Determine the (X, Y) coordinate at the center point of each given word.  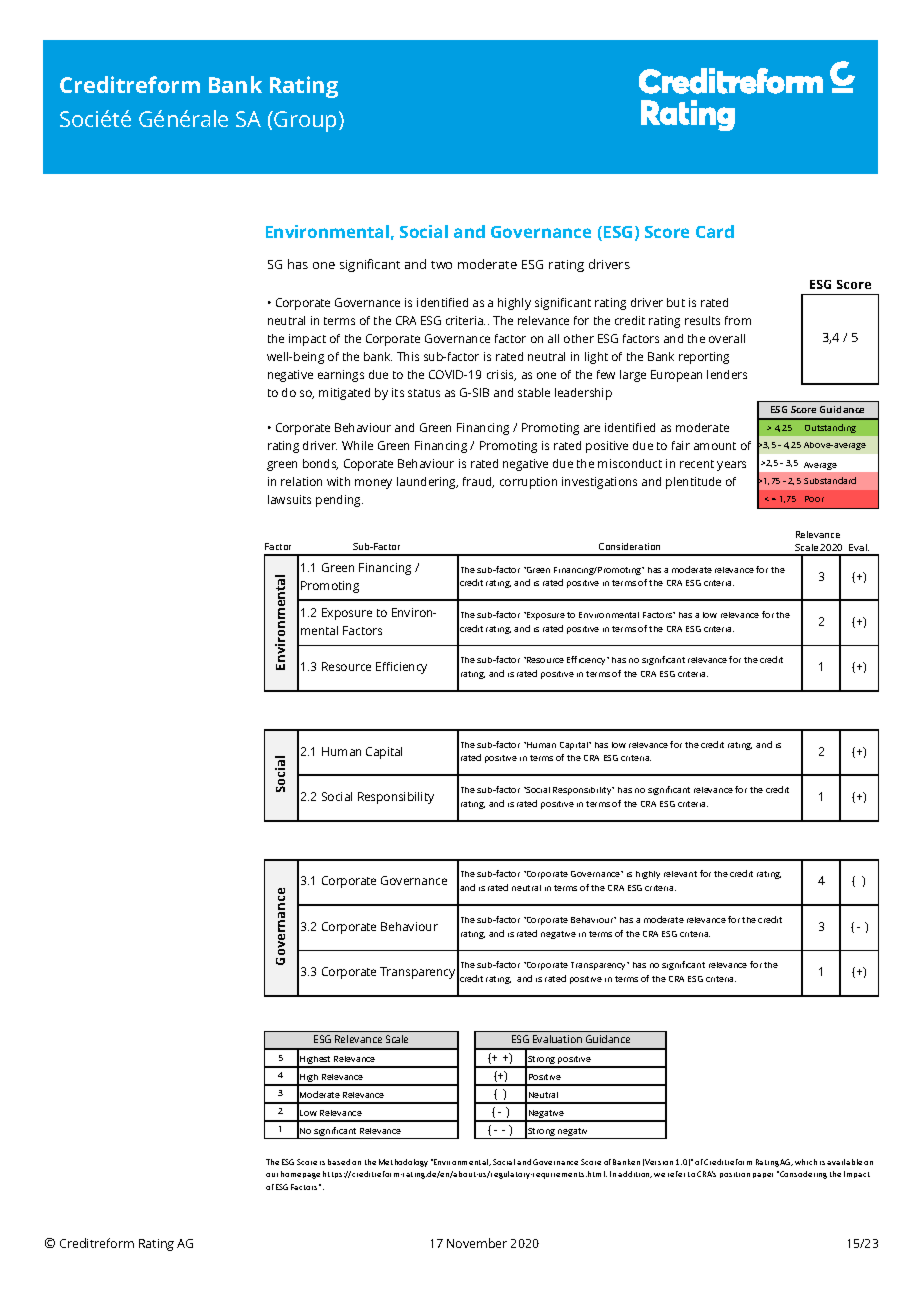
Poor (814, 499)
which (806, 1162)
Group (305, 121)
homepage (300, 1175)
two (441, 265)
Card (715, 231)
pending (339, 501)
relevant (680, 874)
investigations (599, 483)
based (339, 1162)
